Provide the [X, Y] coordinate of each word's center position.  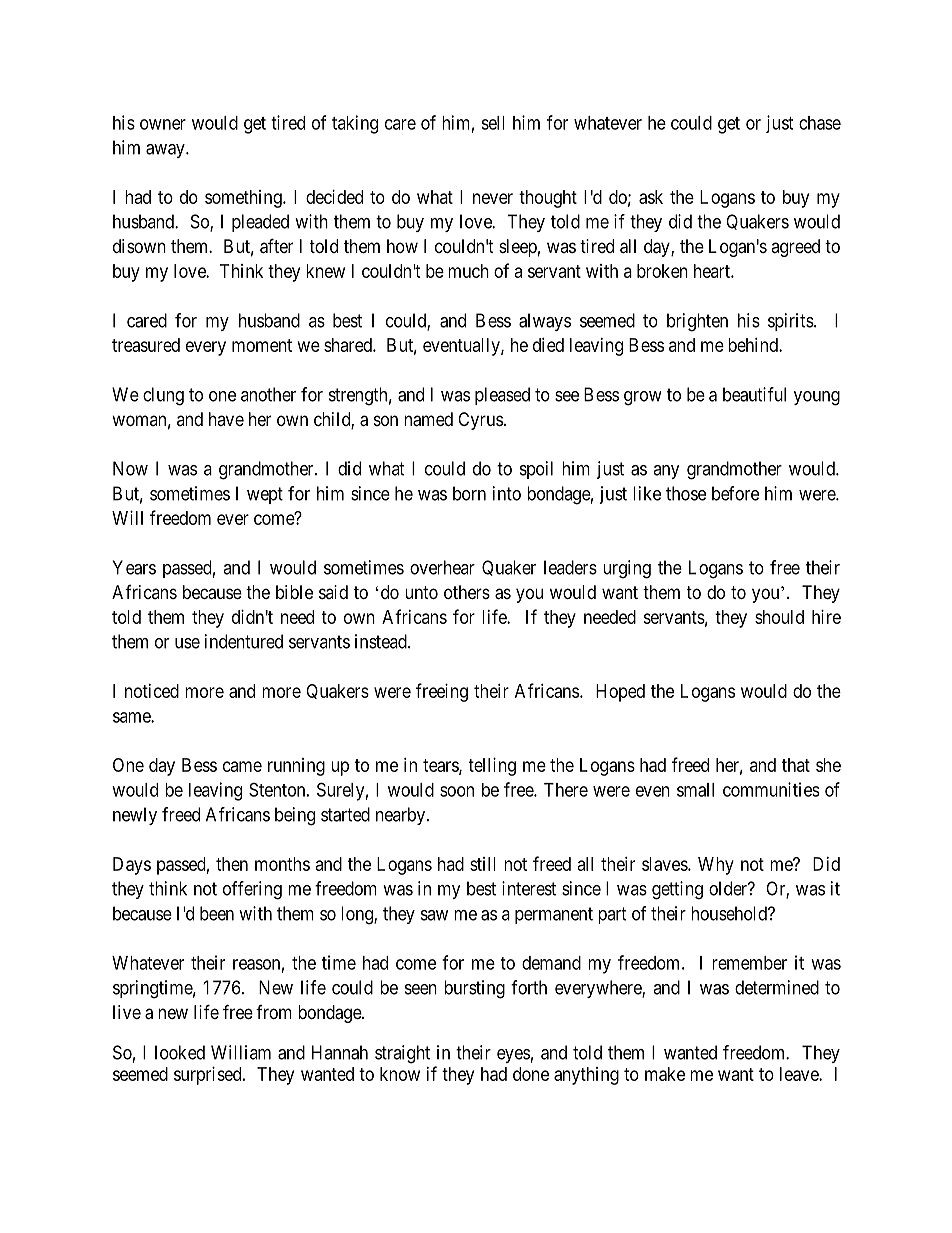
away [166, 151]
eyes [513, 1056]
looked [180, 1052]
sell [493, 123]
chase [820, 123]
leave [800, 1074]
